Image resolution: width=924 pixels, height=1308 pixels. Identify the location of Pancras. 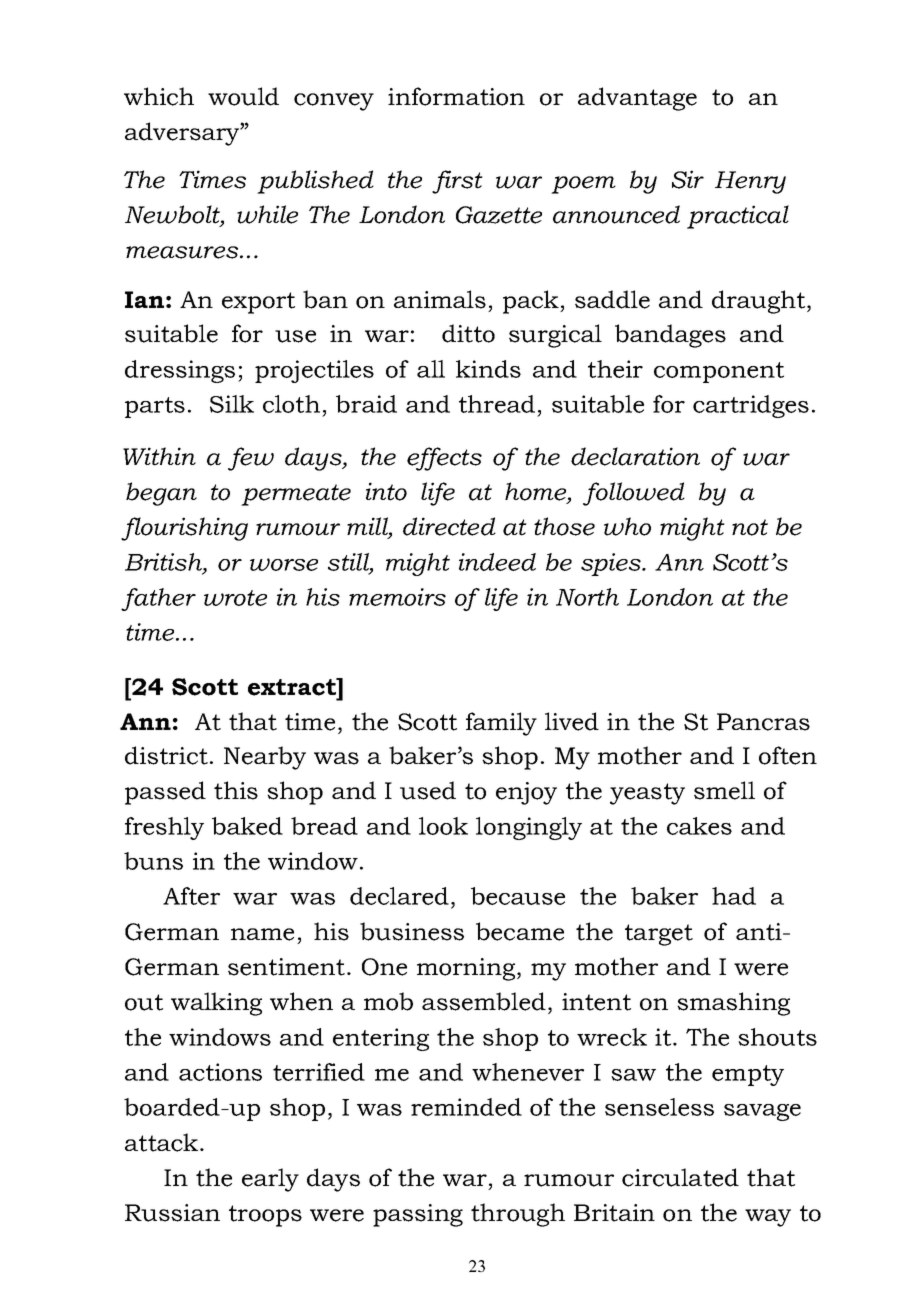
(763, 722).
